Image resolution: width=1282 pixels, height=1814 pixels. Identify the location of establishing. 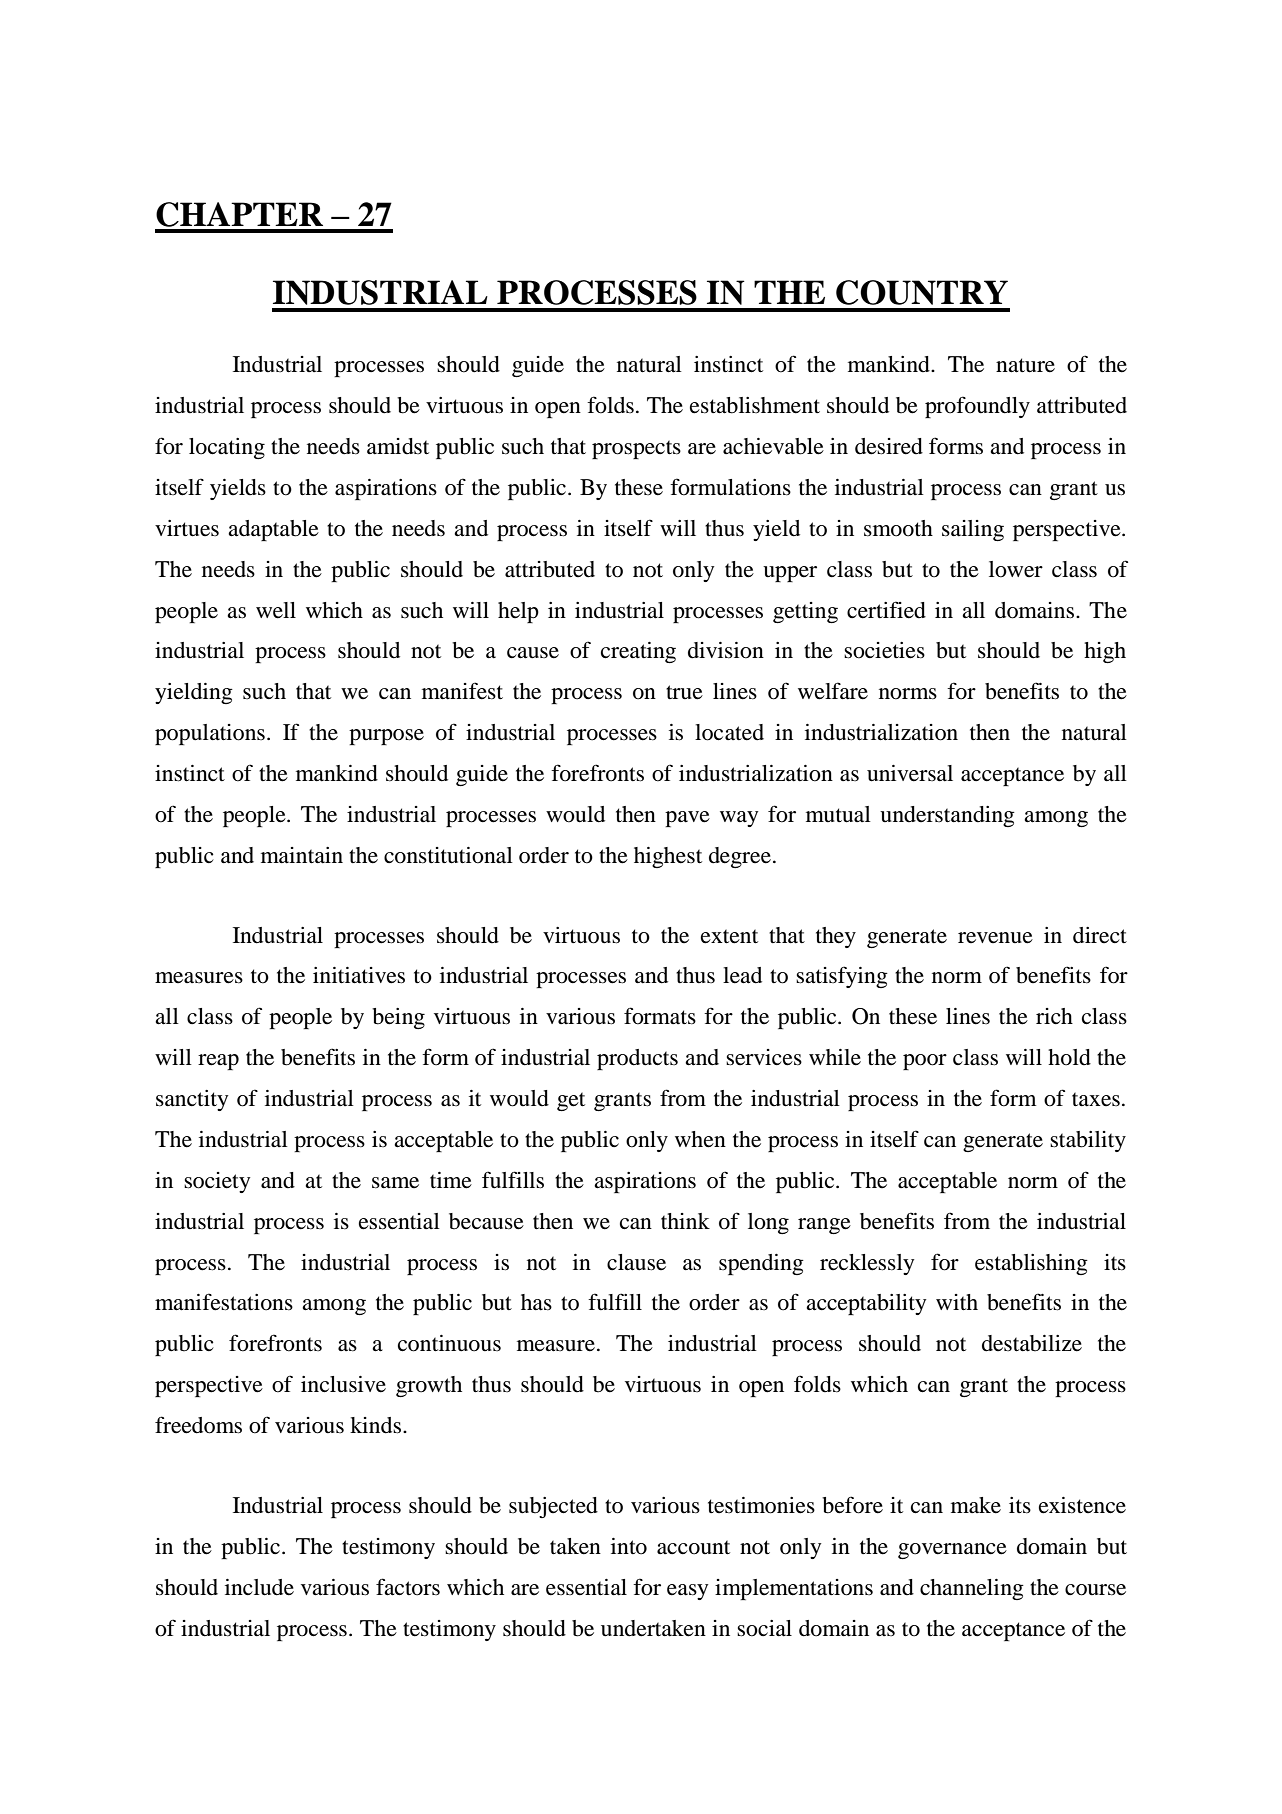
(1031, 1264).
